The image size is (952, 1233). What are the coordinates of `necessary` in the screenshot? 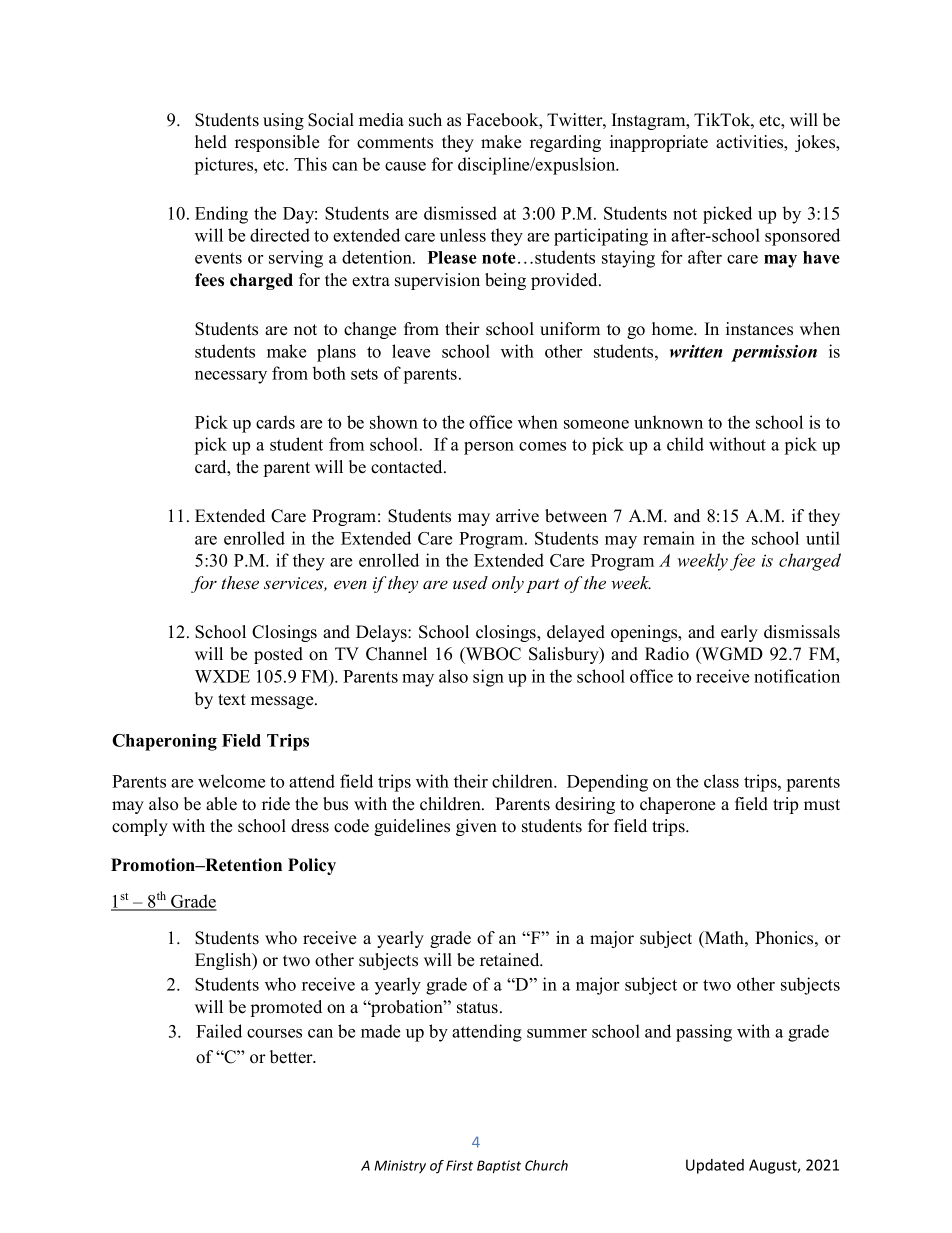 It's located at (231, 377).
